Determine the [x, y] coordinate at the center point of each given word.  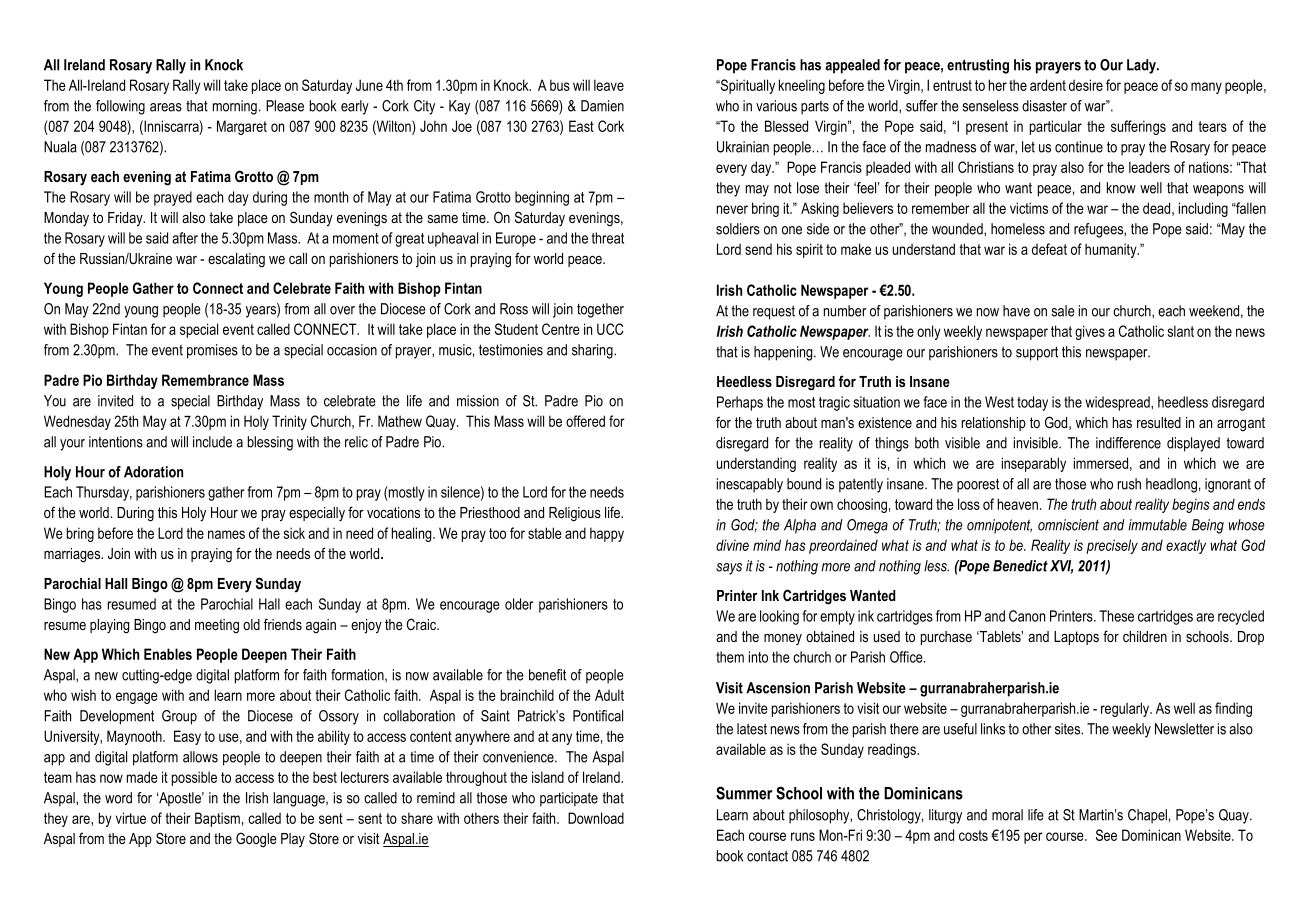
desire [1086, 85]
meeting [217, 626]
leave [609, 85]
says [729, 569]
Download [596, 818]
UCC [610, 329]
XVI [1061, 567]
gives [1090, 332]
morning [235, 107]
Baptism [217, 819]
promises [212, 351]
